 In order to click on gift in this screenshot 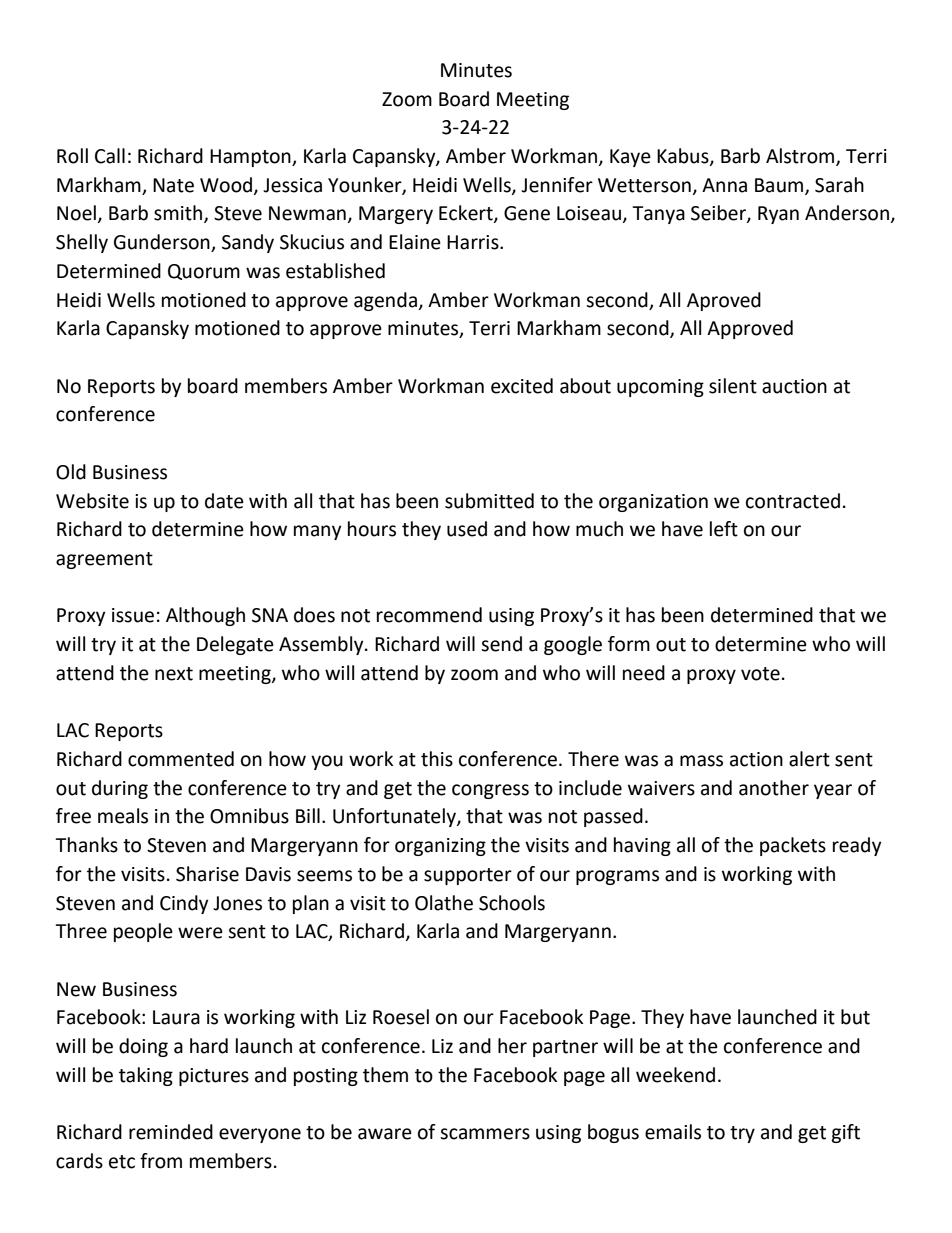, I will do `click(845, 1133)`.
